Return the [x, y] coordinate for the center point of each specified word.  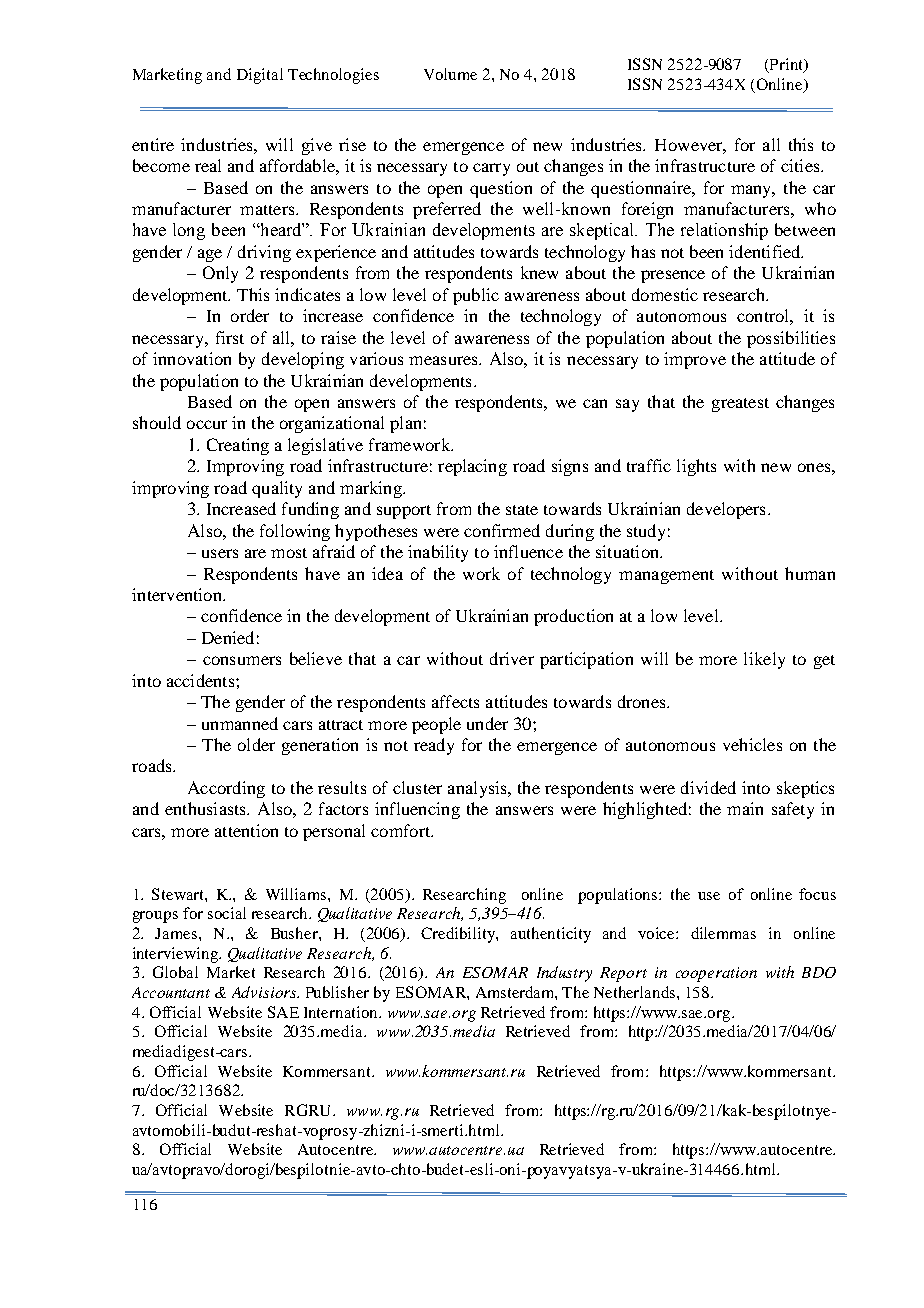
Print [786, 65]
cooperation [716, 974]
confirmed [502, 530]
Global [175, 972]
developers [726, 510]
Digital [260, 76]
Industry [564, 974]
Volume [450, 74]
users [220, 553]
